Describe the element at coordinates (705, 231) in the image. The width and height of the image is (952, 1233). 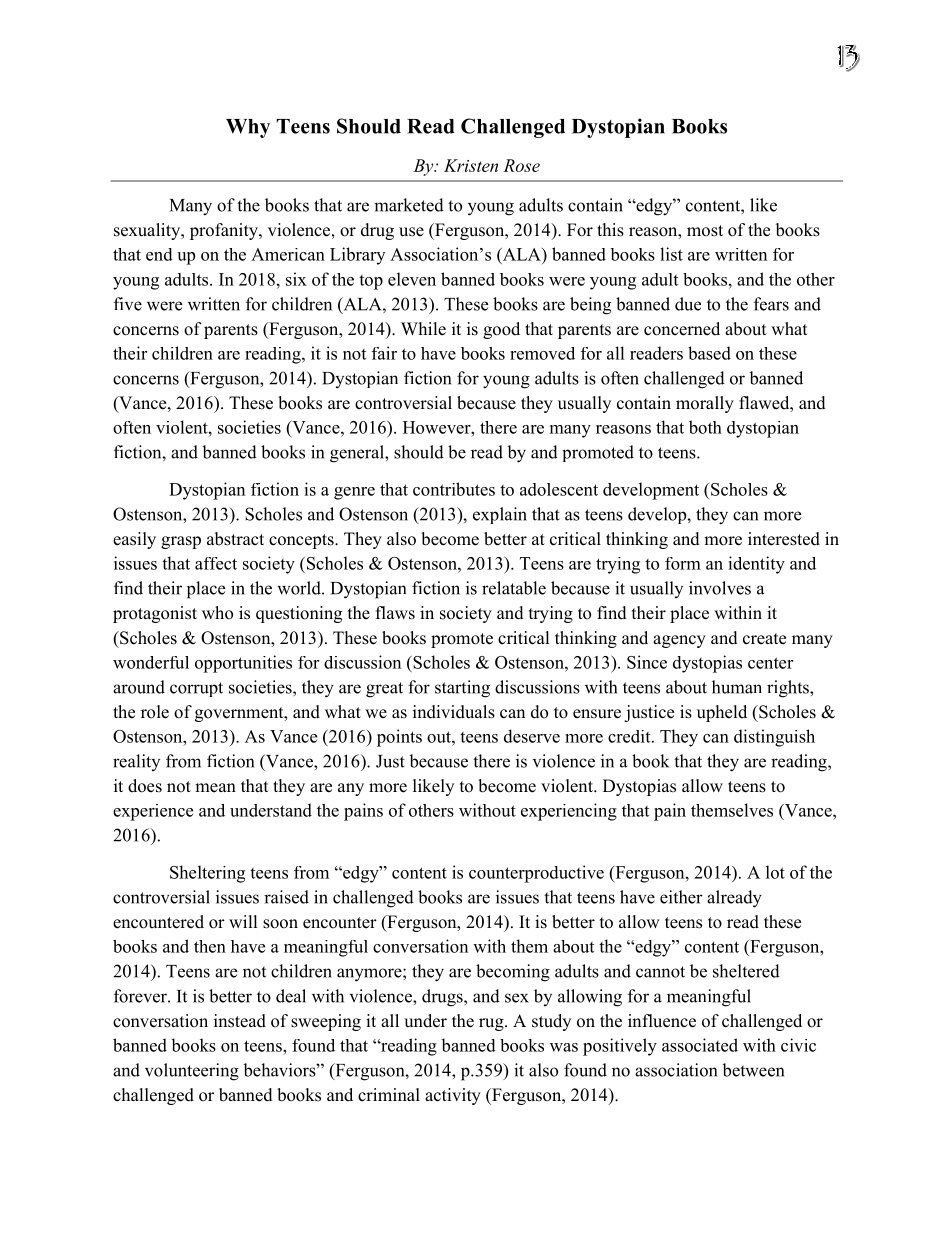
I see `most` at that location.
